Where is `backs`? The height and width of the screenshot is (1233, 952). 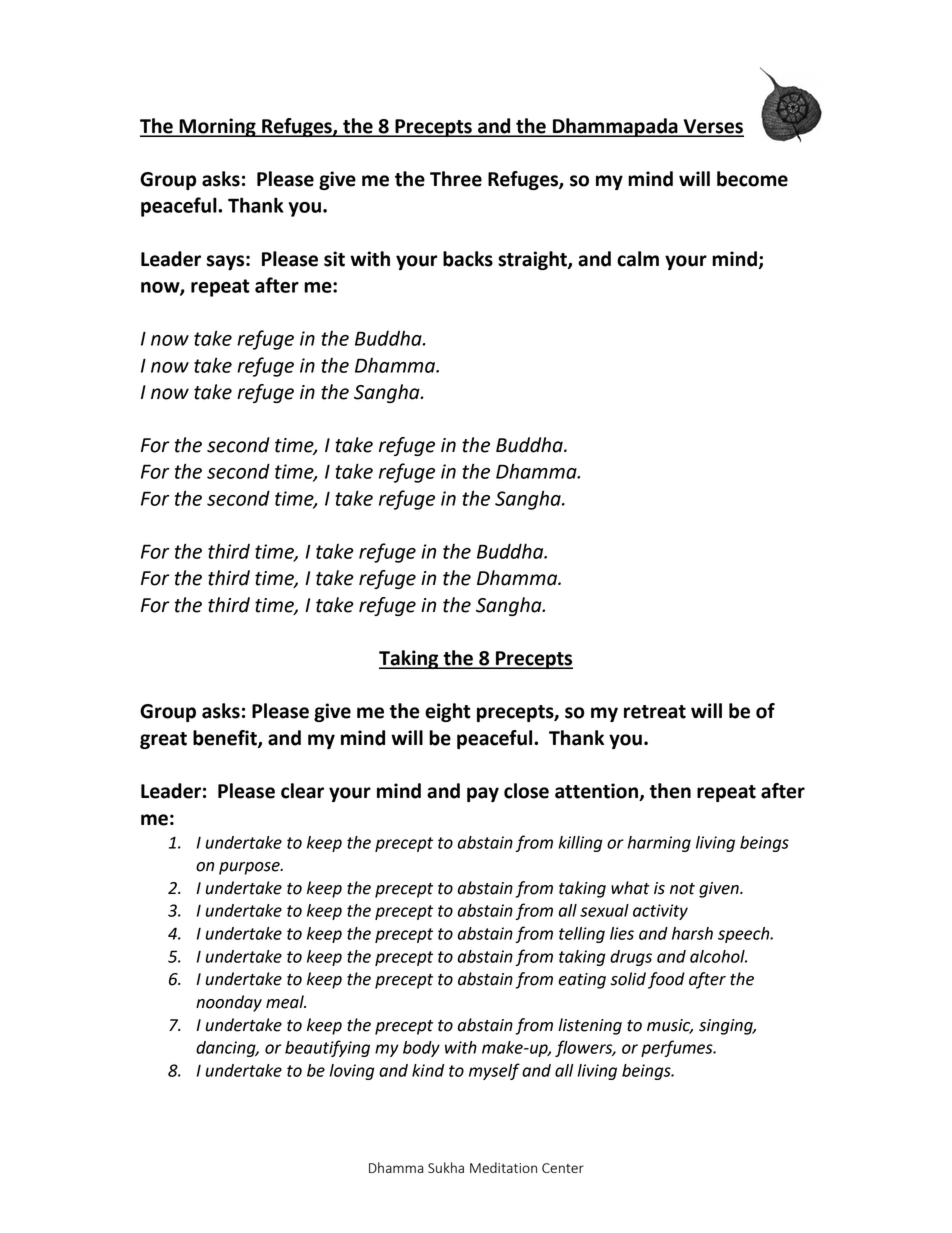
backs is located at coordinates (468, 259).
